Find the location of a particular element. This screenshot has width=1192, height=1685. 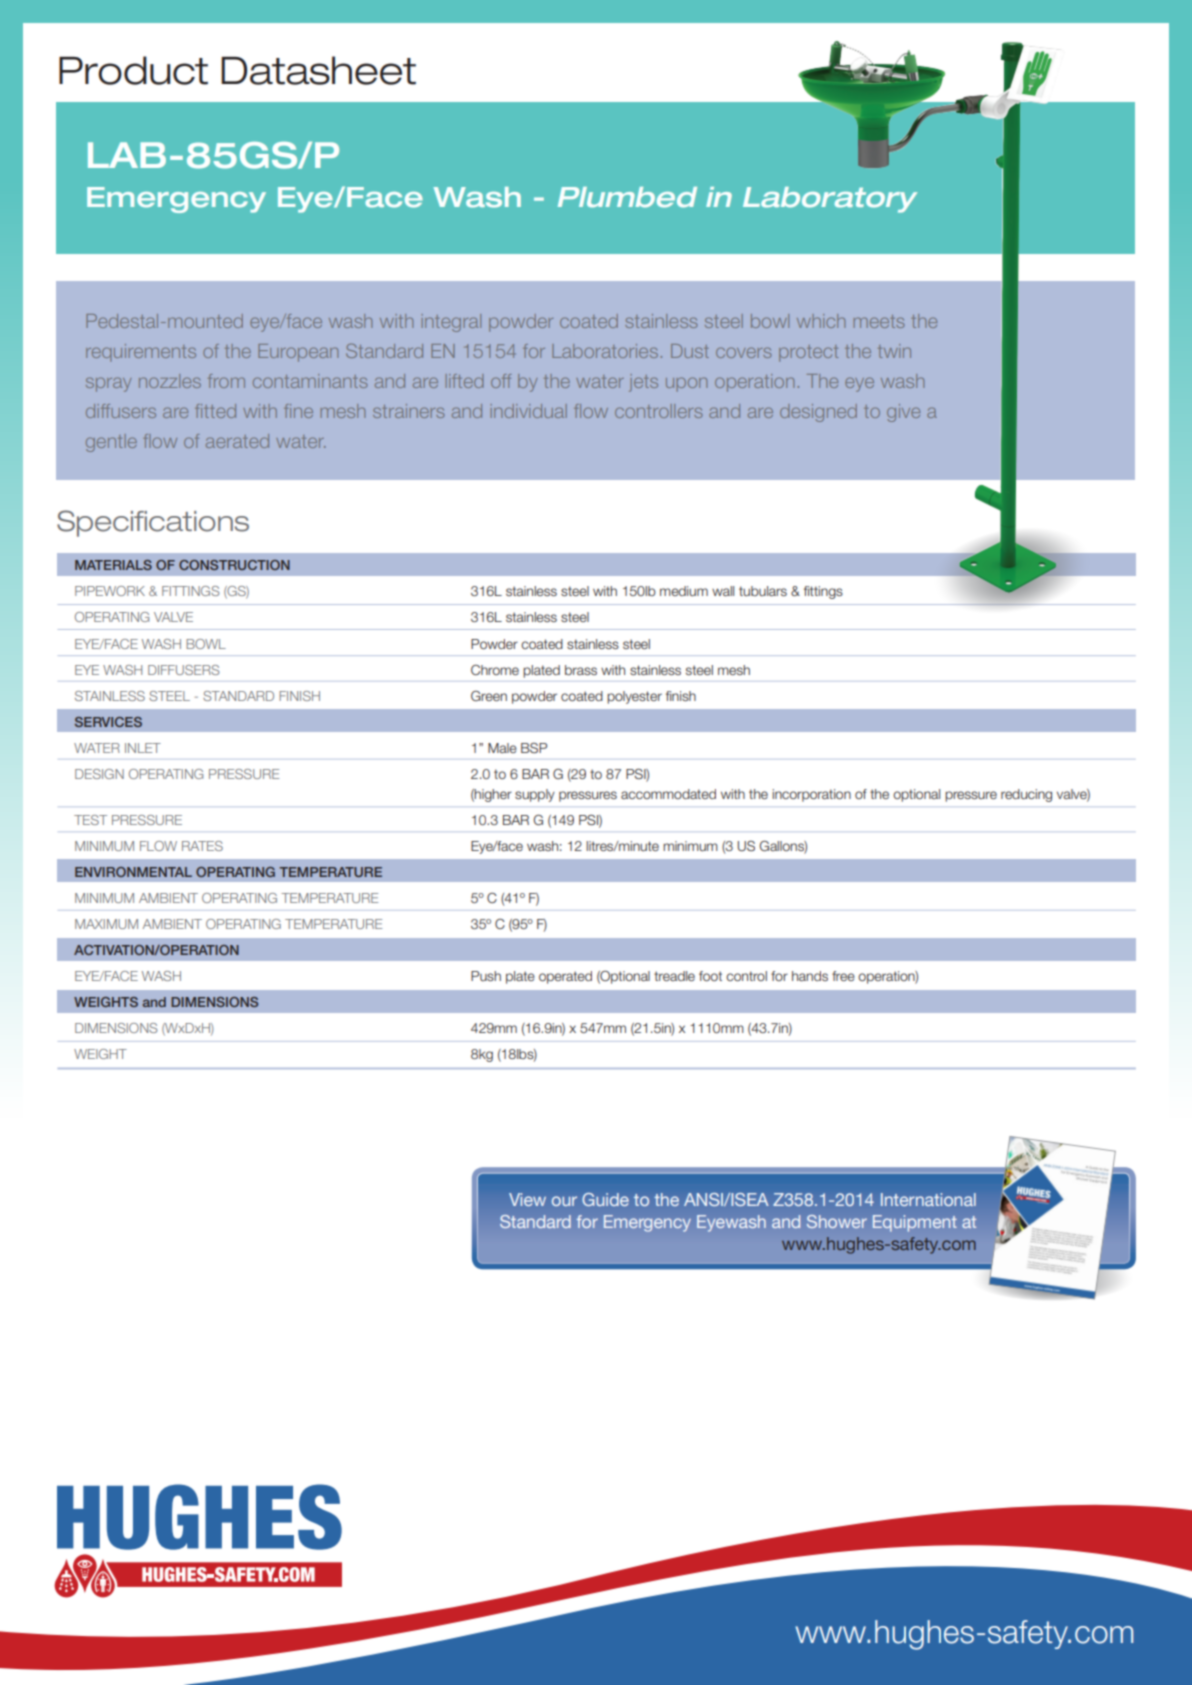

free is located at coordinates (843, 976).
